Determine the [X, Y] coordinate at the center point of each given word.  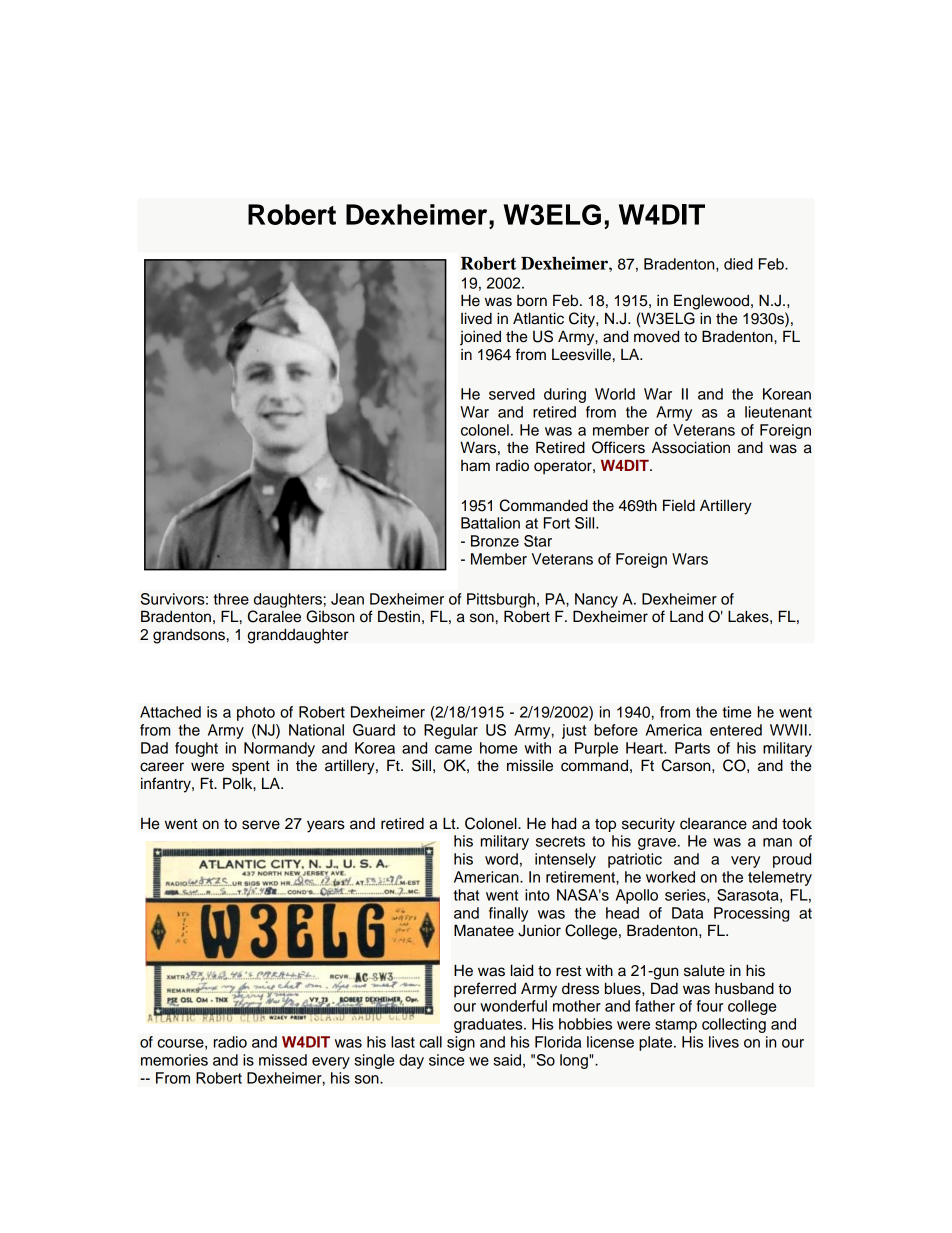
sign [461, 1043]
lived [476, 318]
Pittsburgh [501, 600]
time [736, 712]
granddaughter [298, 636]
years [326, 826]
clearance [713, 824]
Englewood [713, 302]
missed [283, 1060]
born [532, 301]
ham [475, 466]
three [231, 599]
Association [691, 447]
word [501, 859]
